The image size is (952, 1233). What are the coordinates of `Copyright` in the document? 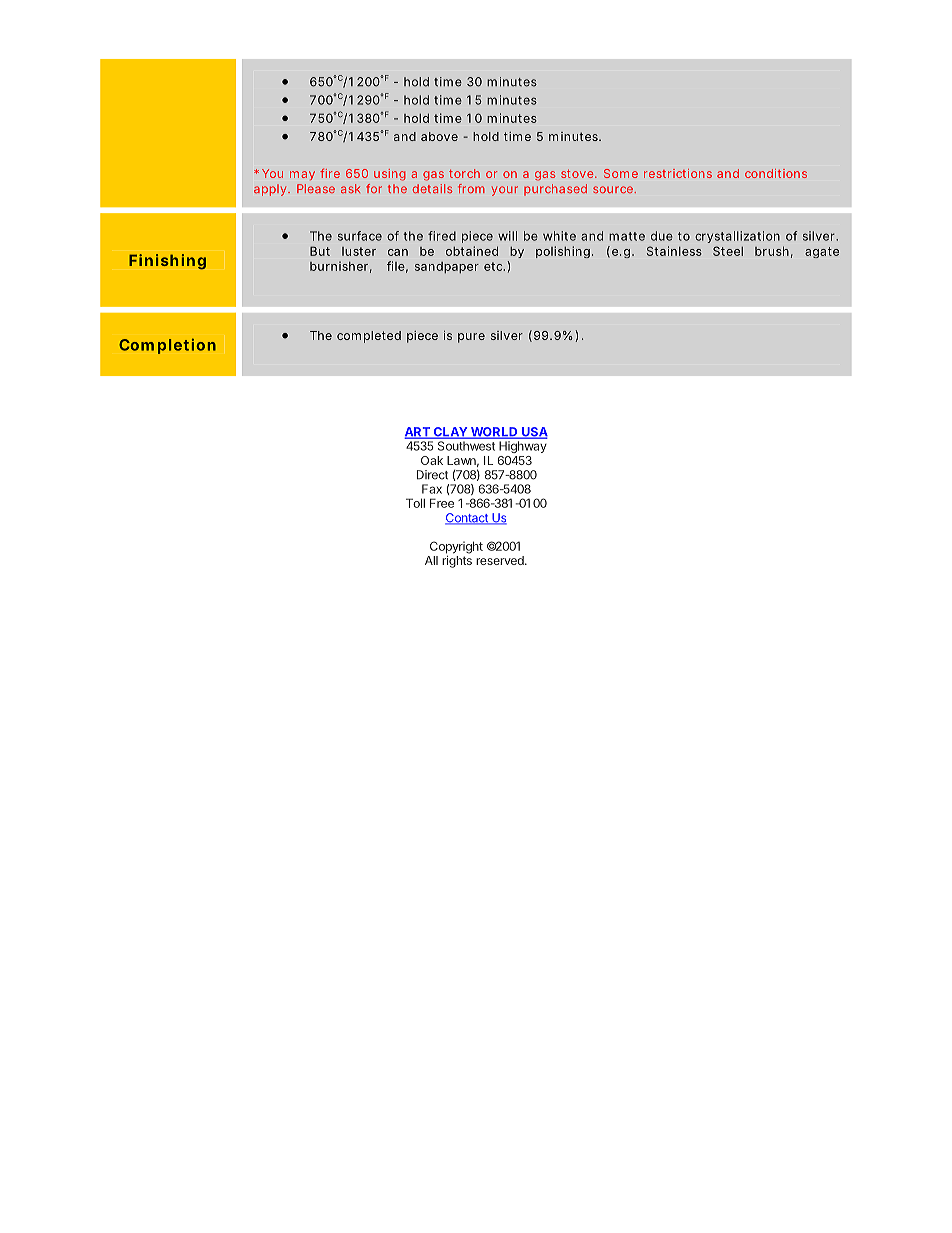 It's located at (456, 547).
